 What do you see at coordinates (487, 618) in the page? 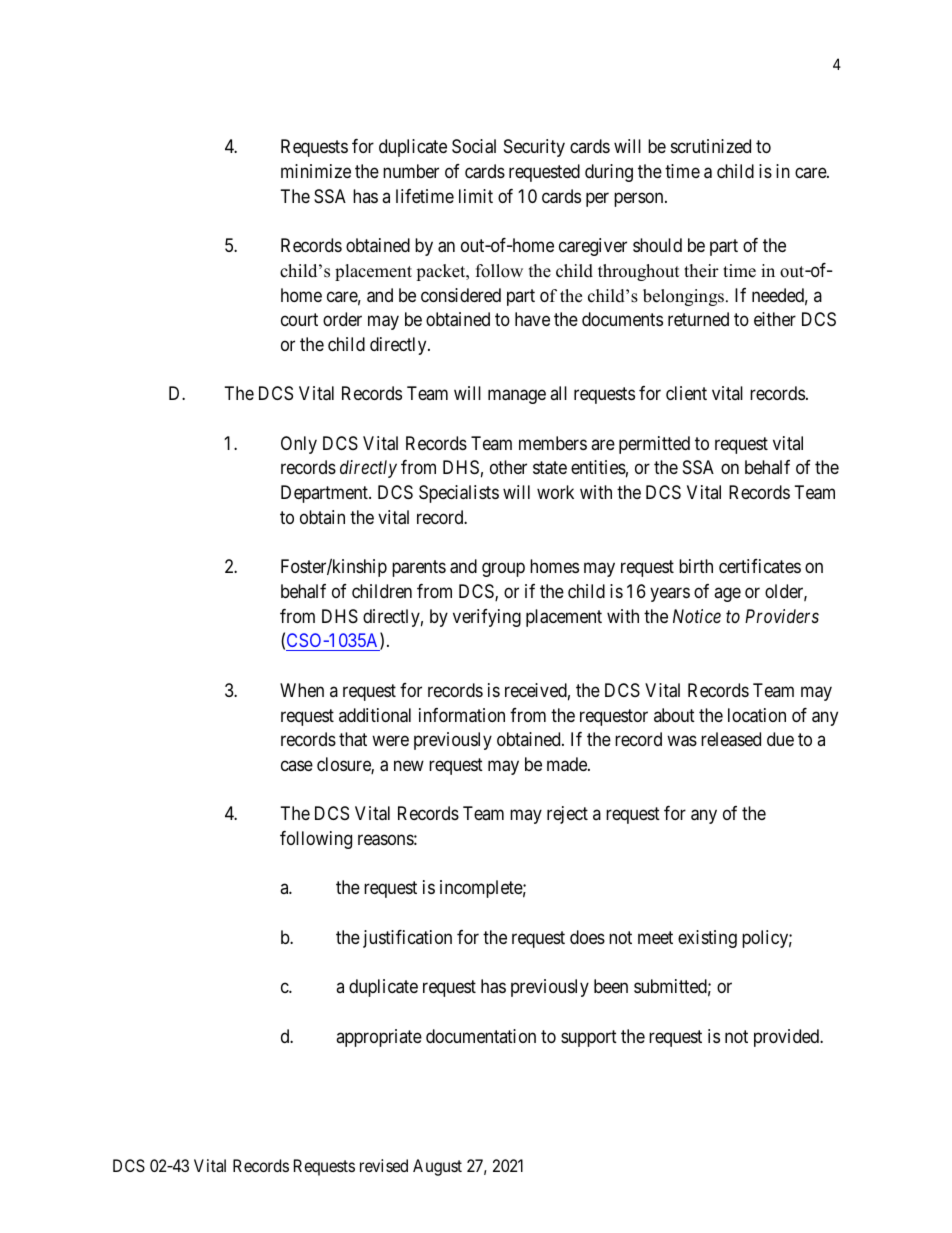
I see `verifying` at bounding box center [487, 618].
